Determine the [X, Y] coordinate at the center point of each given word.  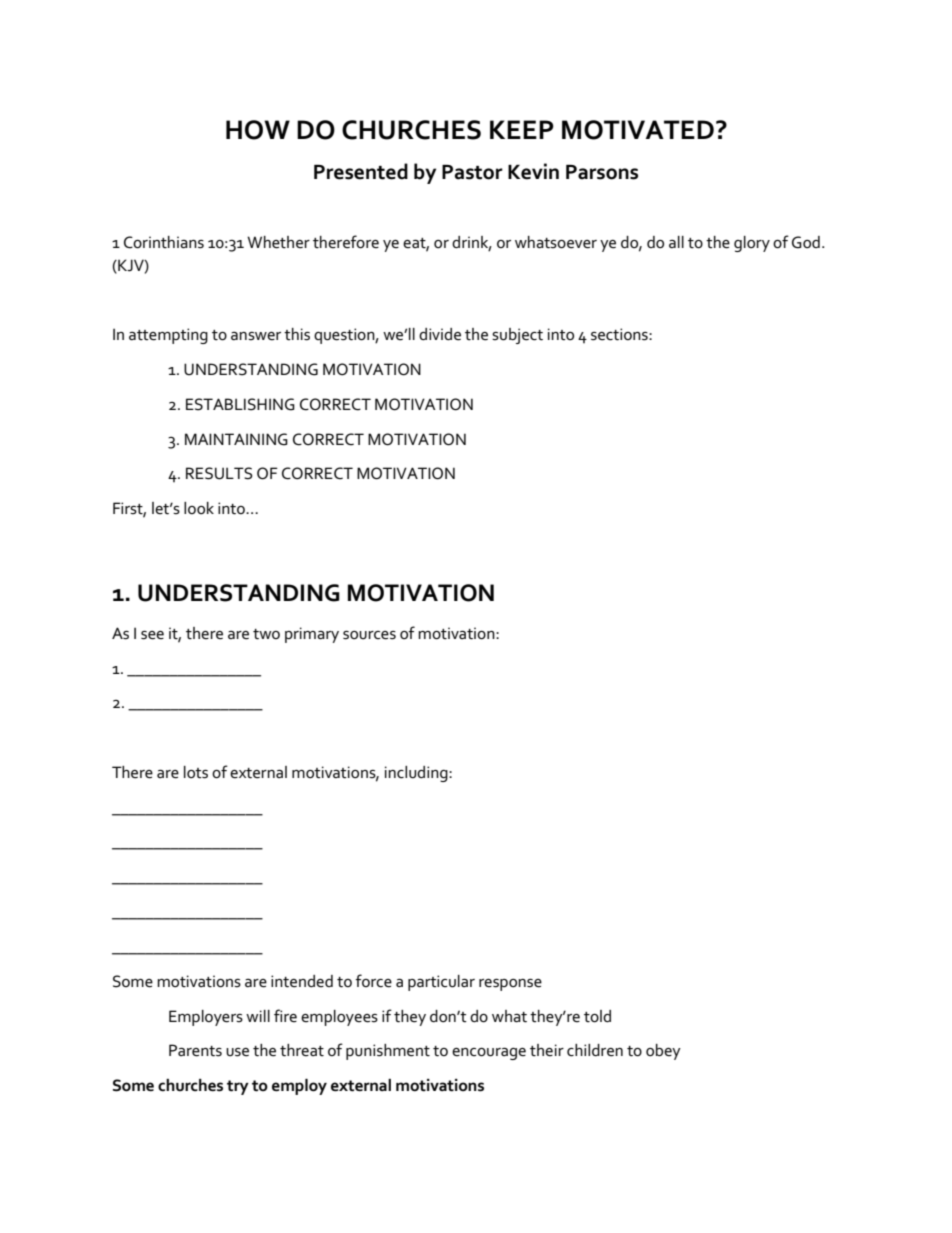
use [237, 1052]
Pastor [472, 172]
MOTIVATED [638, 130]
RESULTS [219, 473]
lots [196, 772]
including [417, 774]
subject [517, 336]
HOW [258, 130]
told [597, 1016]
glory [752, 244]
